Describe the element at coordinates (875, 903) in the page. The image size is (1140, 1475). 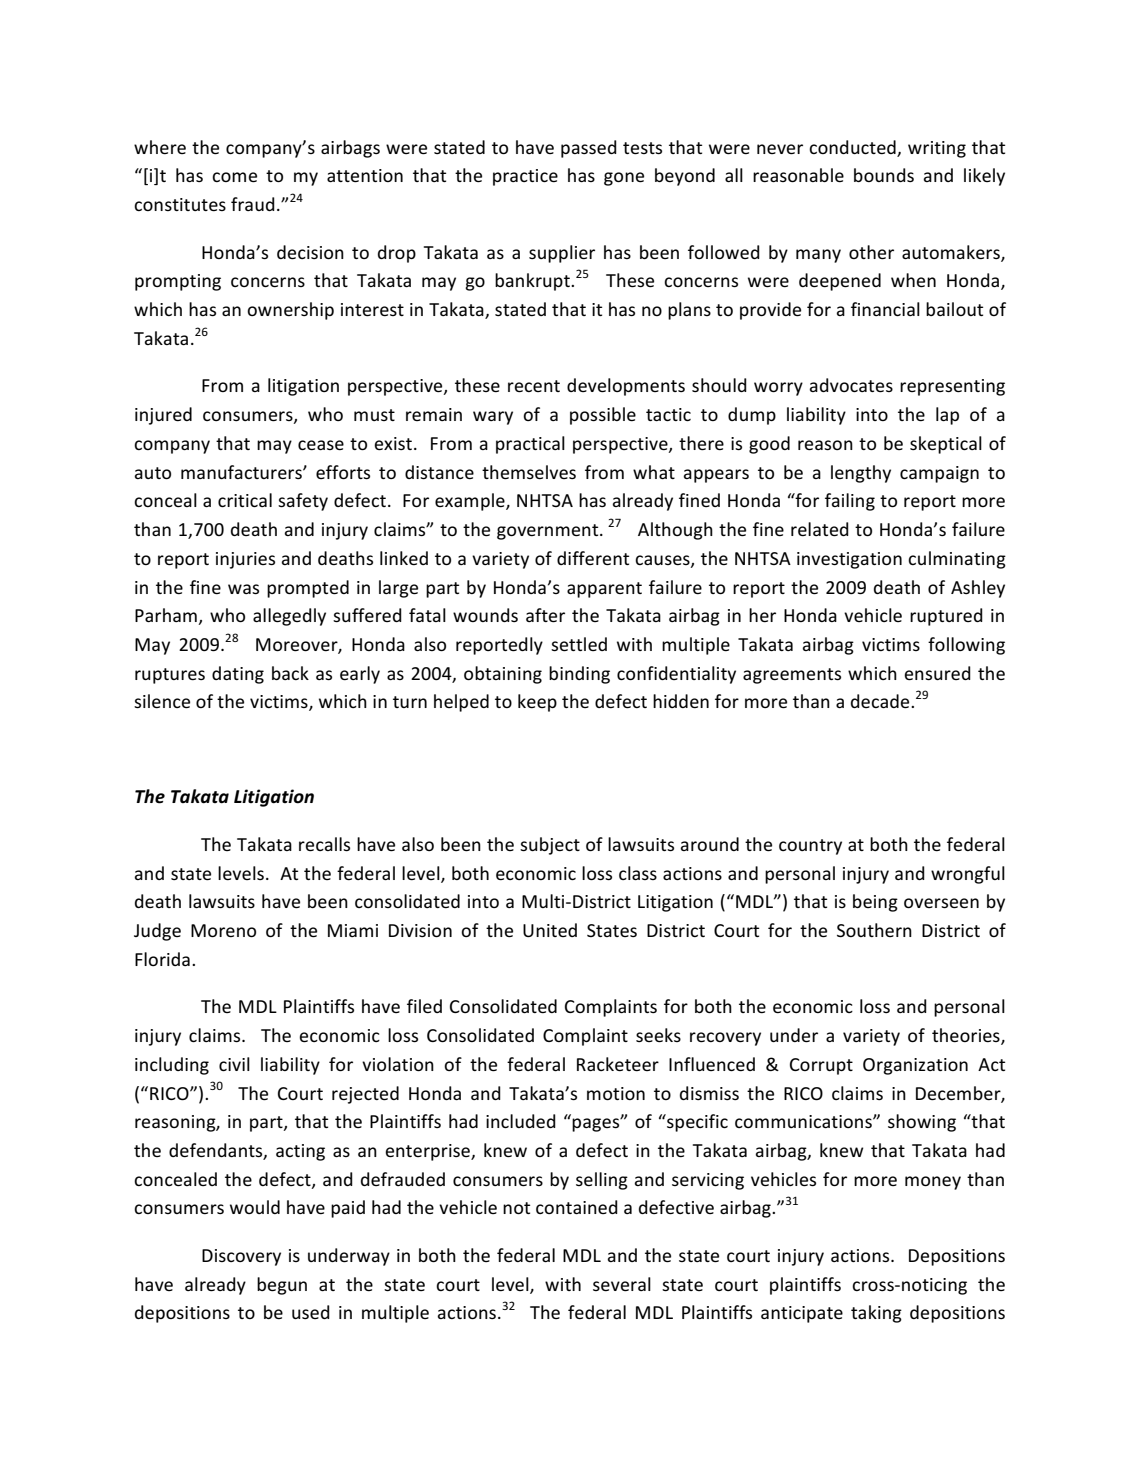
I see `being` at that location.
